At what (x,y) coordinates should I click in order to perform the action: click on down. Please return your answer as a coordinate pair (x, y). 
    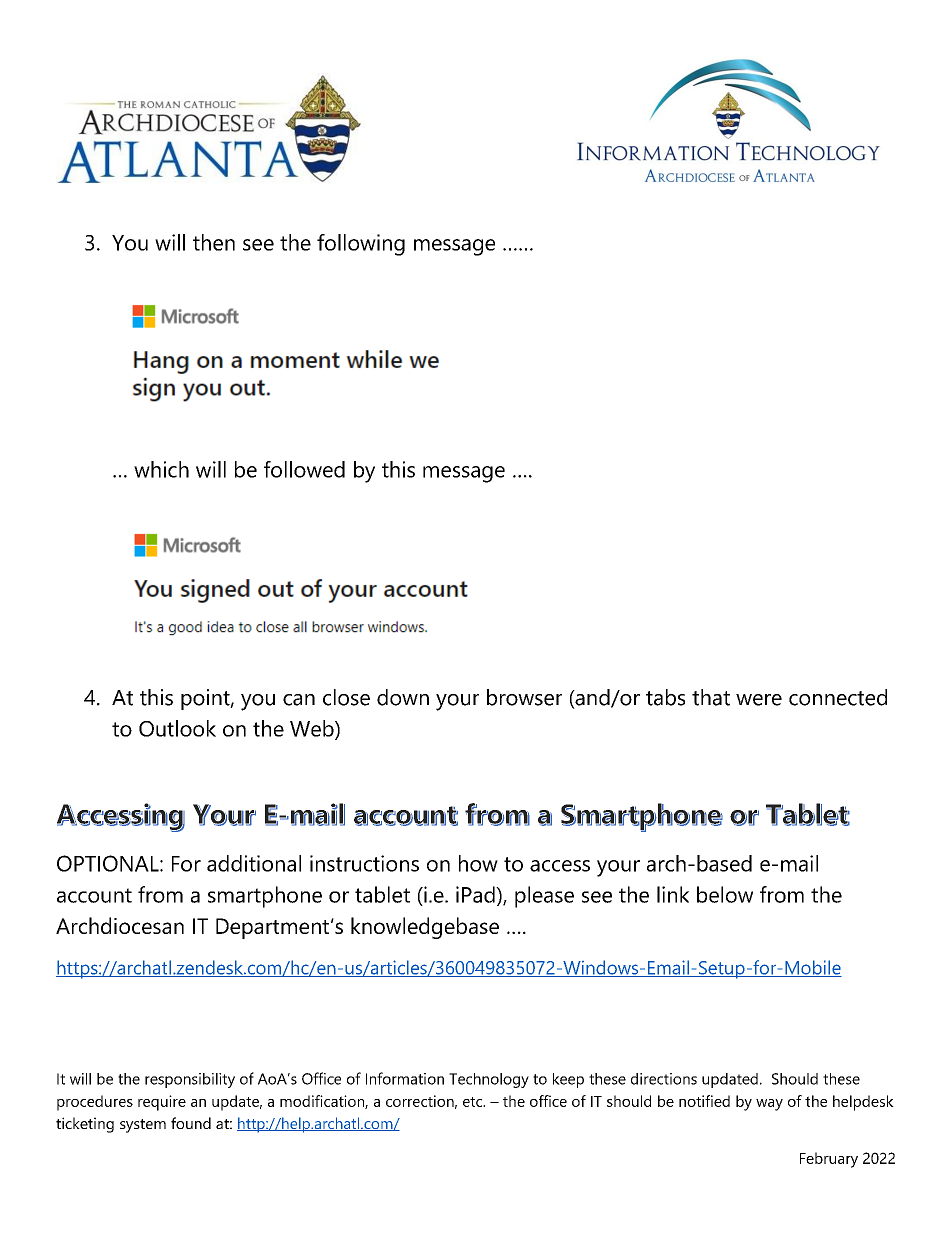
    Looking at the image, I should click on (403, 697).
